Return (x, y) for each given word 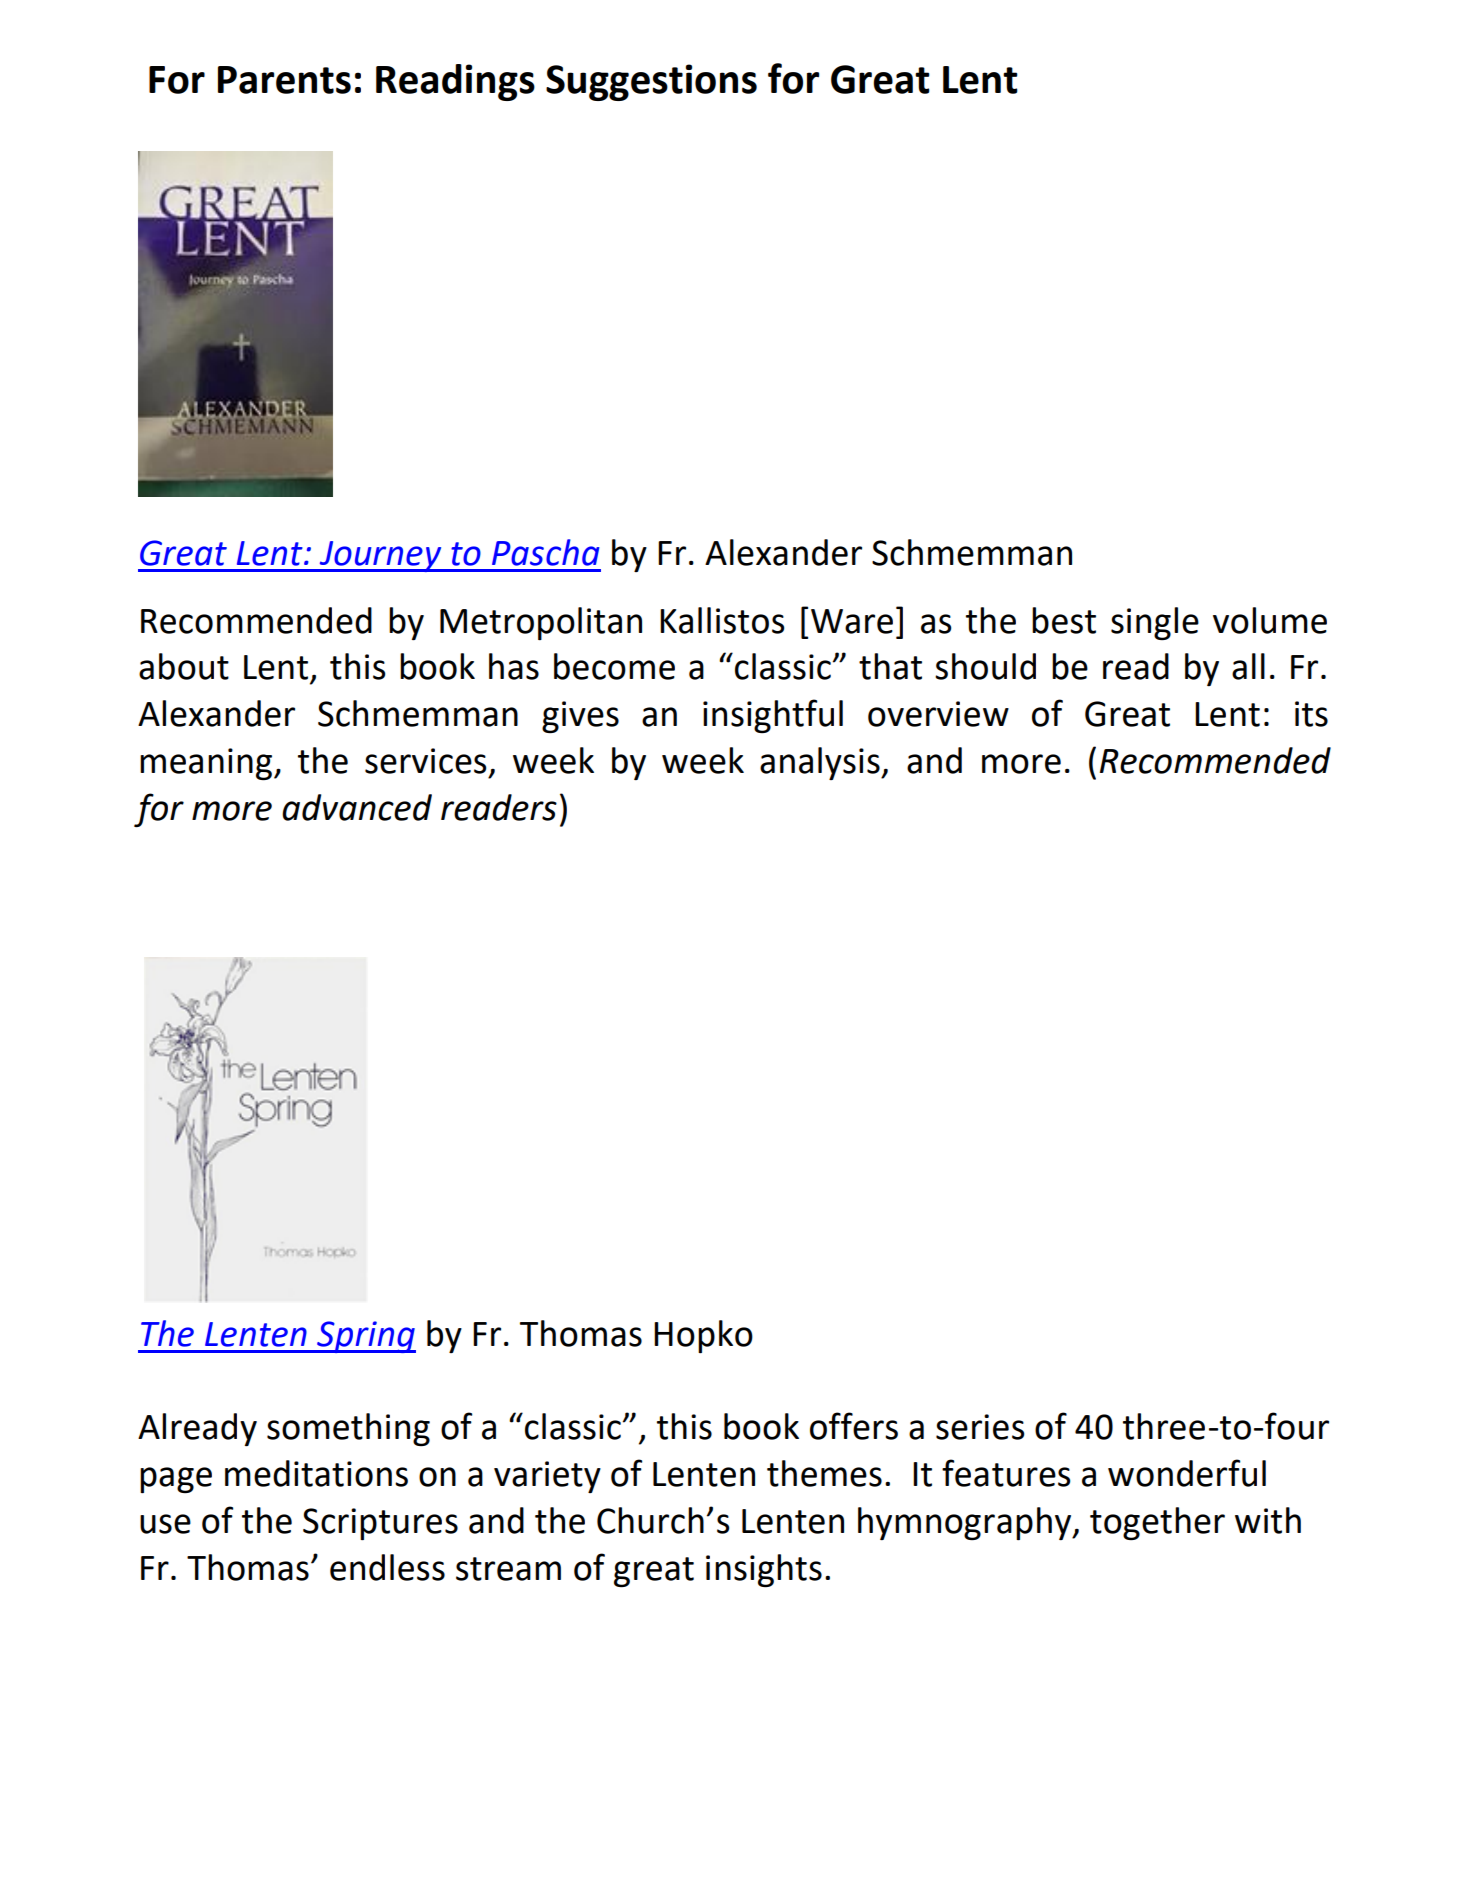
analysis (821, 763)
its (1311, 714)
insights (764, 1571)
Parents (284, 80)
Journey (380, 556)
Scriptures (380, 1524)
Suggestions (651, 82)
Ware (852, 621)
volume (1270, 620)
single (1155, 623)
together (1157, 1523)
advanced (357, 807)
